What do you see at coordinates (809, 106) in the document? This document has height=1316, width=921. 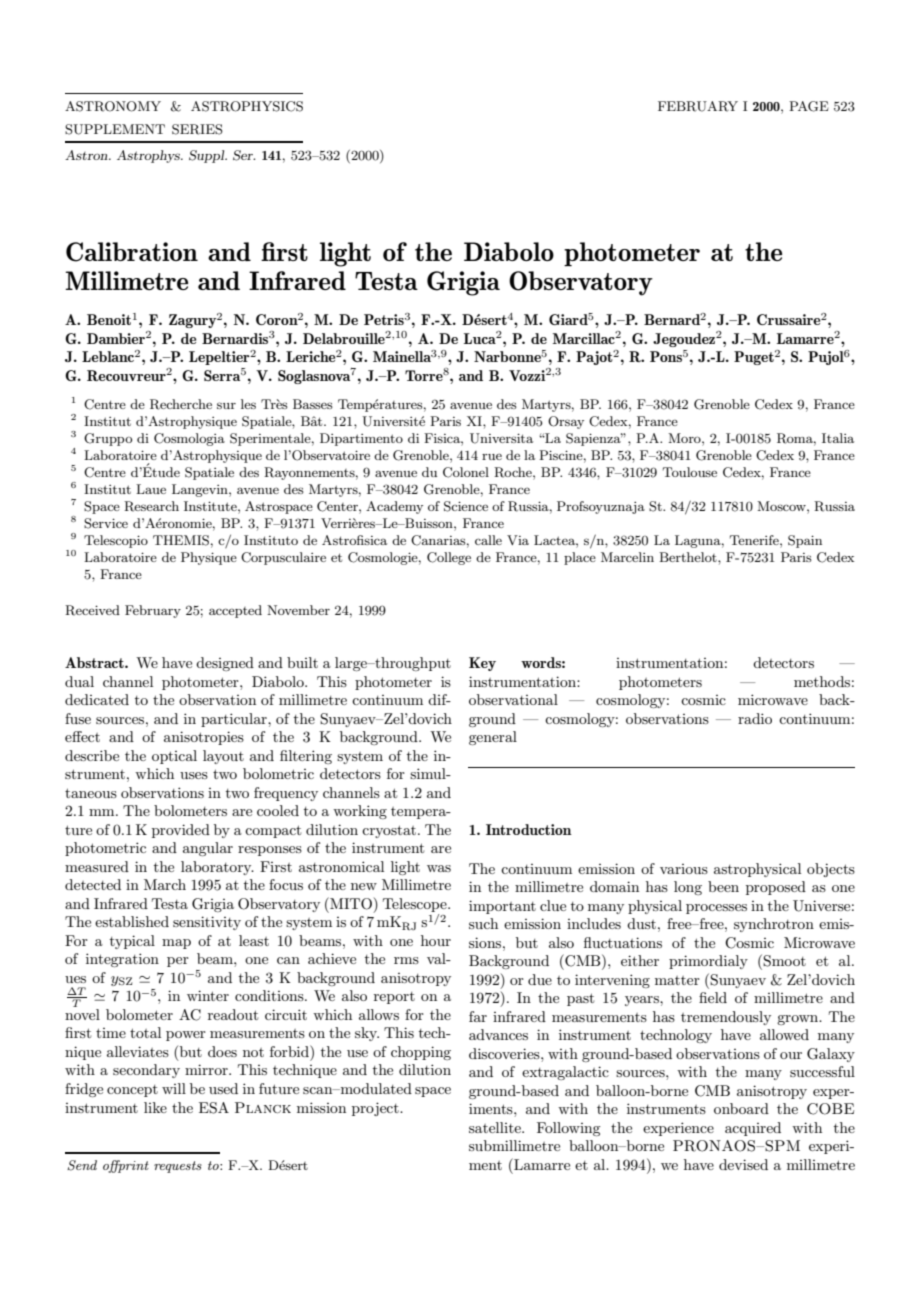 I see `PAGE` at bounding box center [809, 106].
